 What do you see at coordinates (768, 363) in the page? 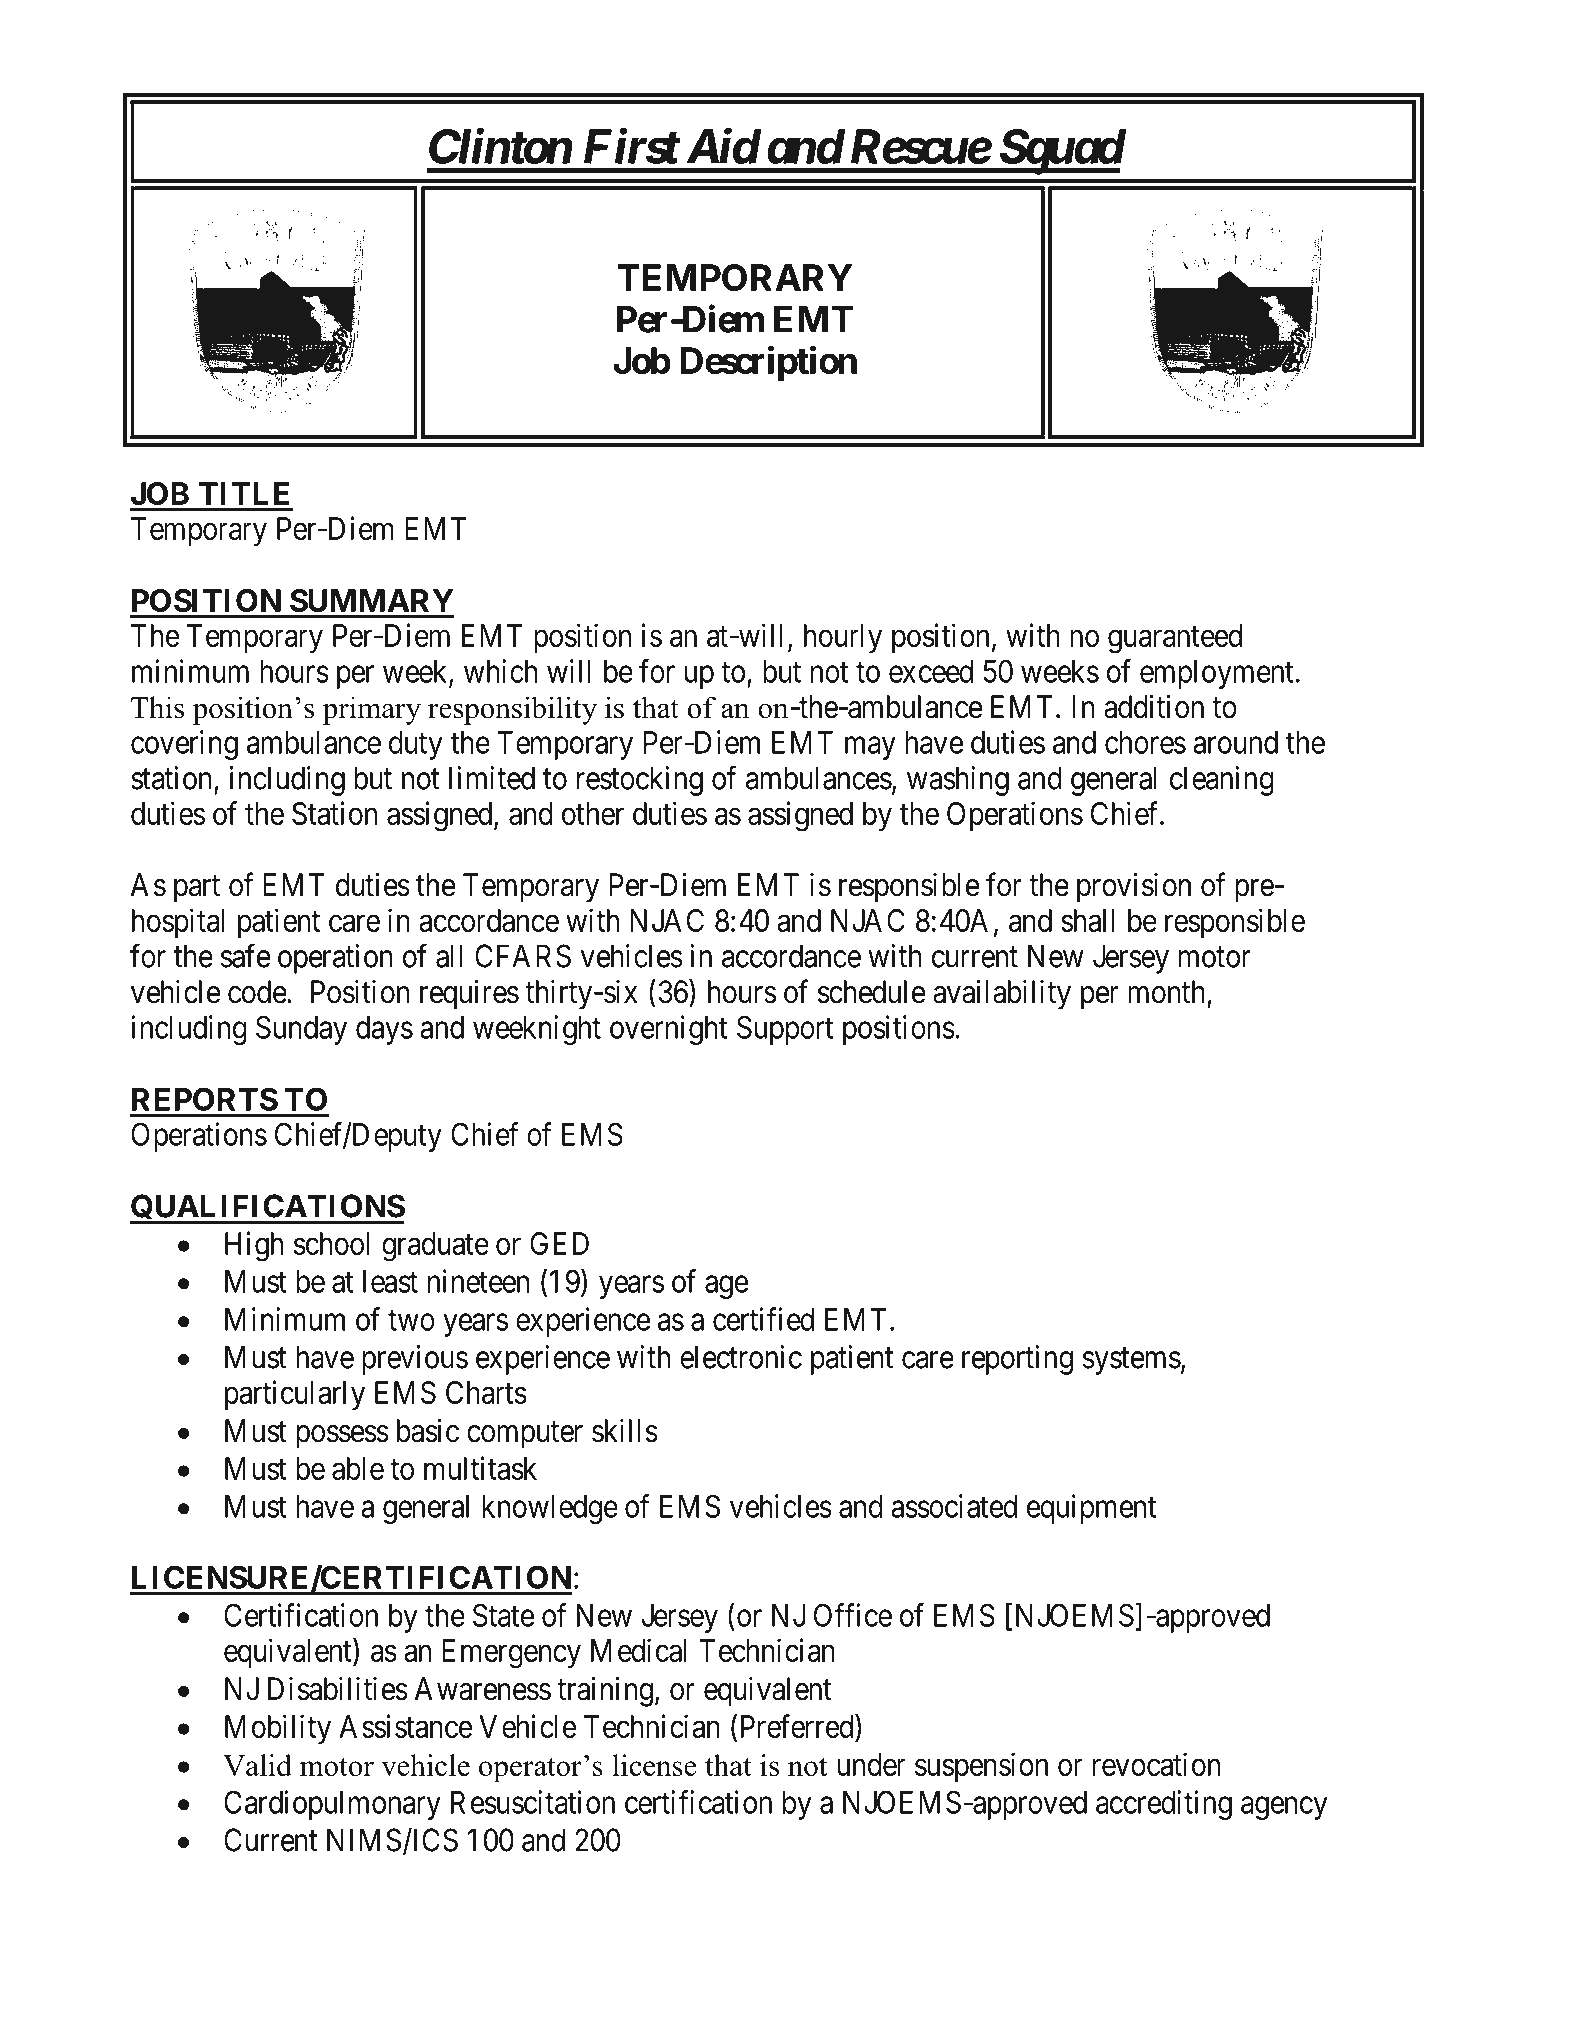
I see `Description` at bounding box center [768, 363].
